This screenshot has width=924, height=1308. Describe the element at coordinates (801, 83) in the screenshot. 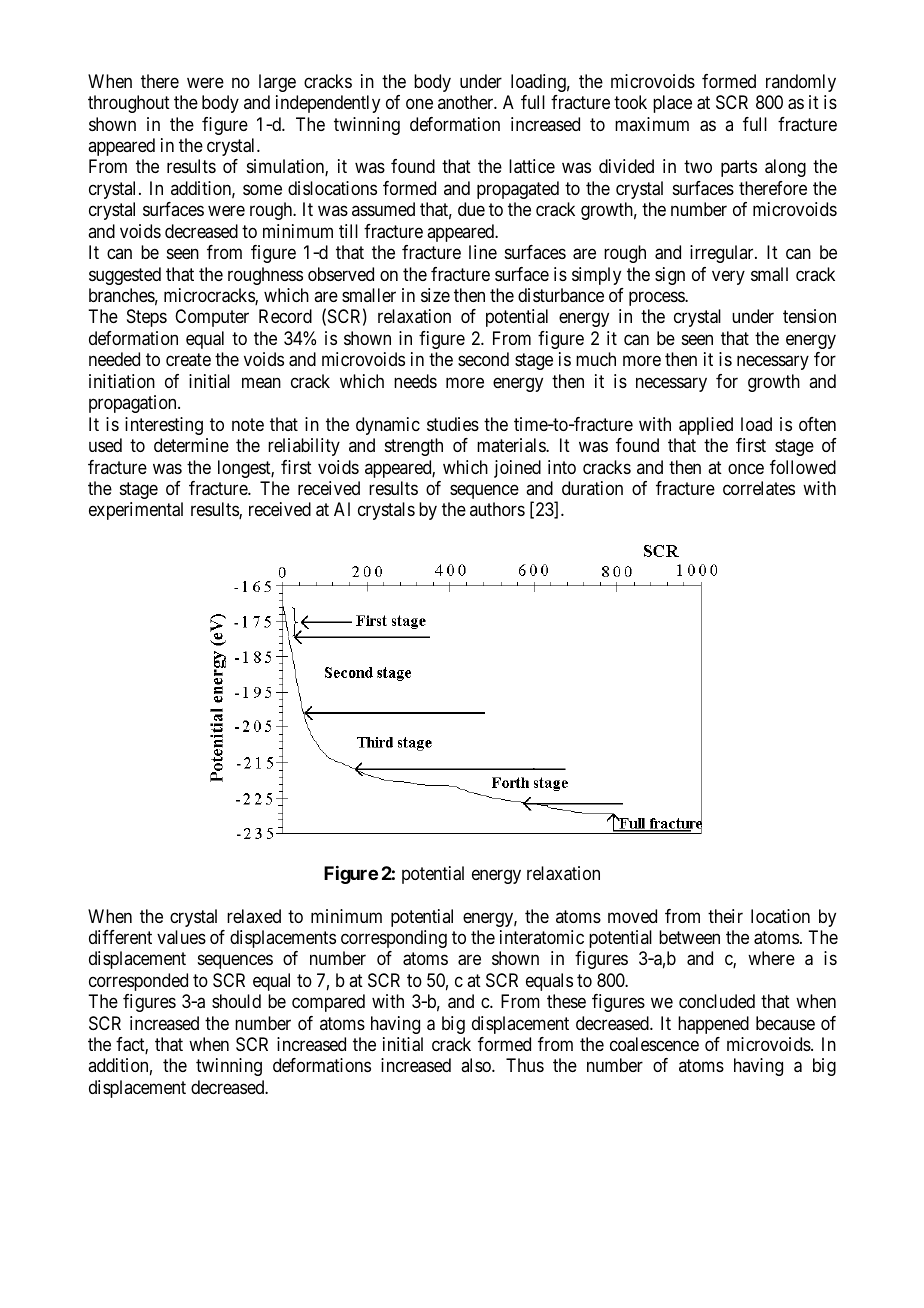

I see `randomly` at that location.
